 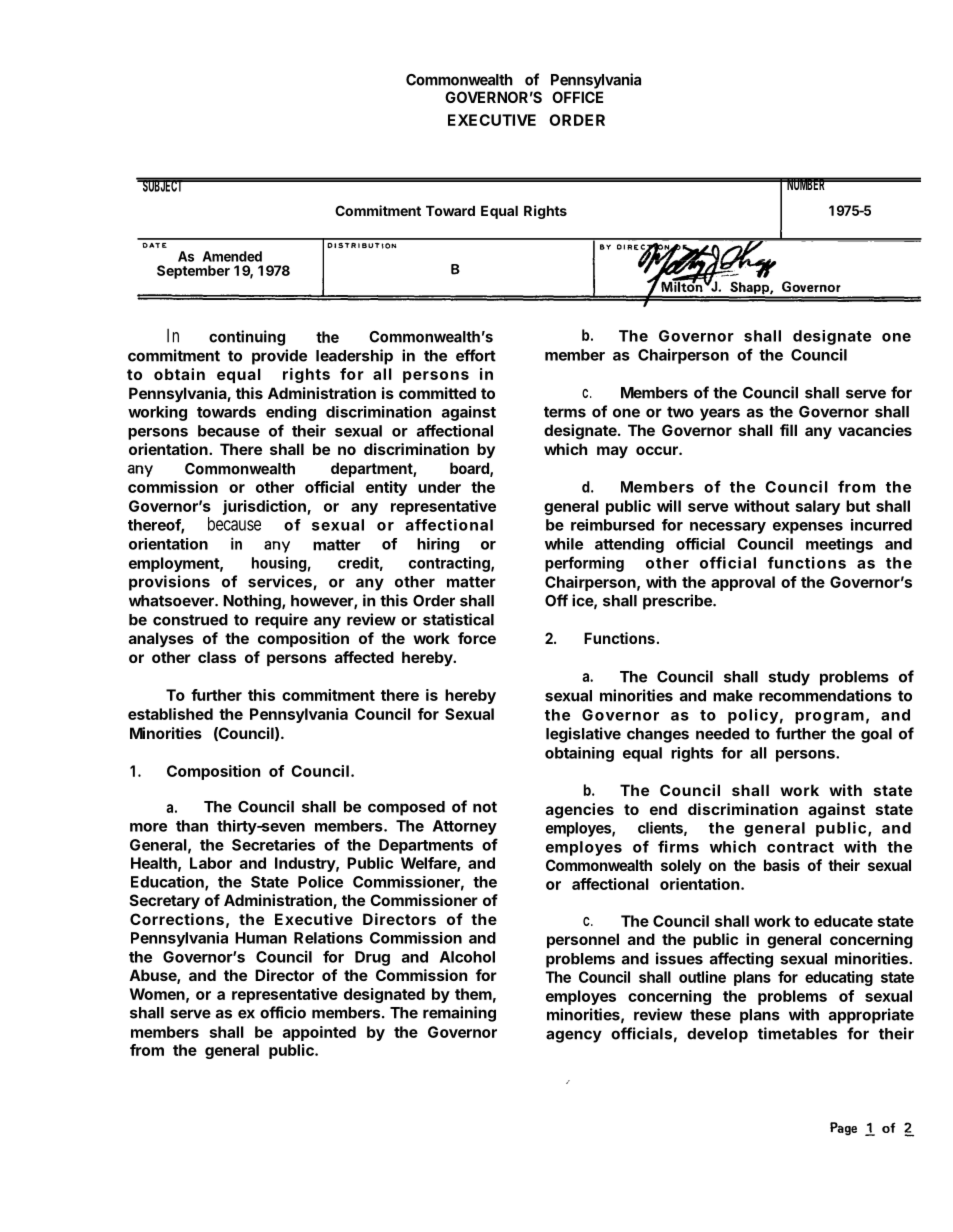 I want to click on OFFICE, so click(x=577, y=97).
